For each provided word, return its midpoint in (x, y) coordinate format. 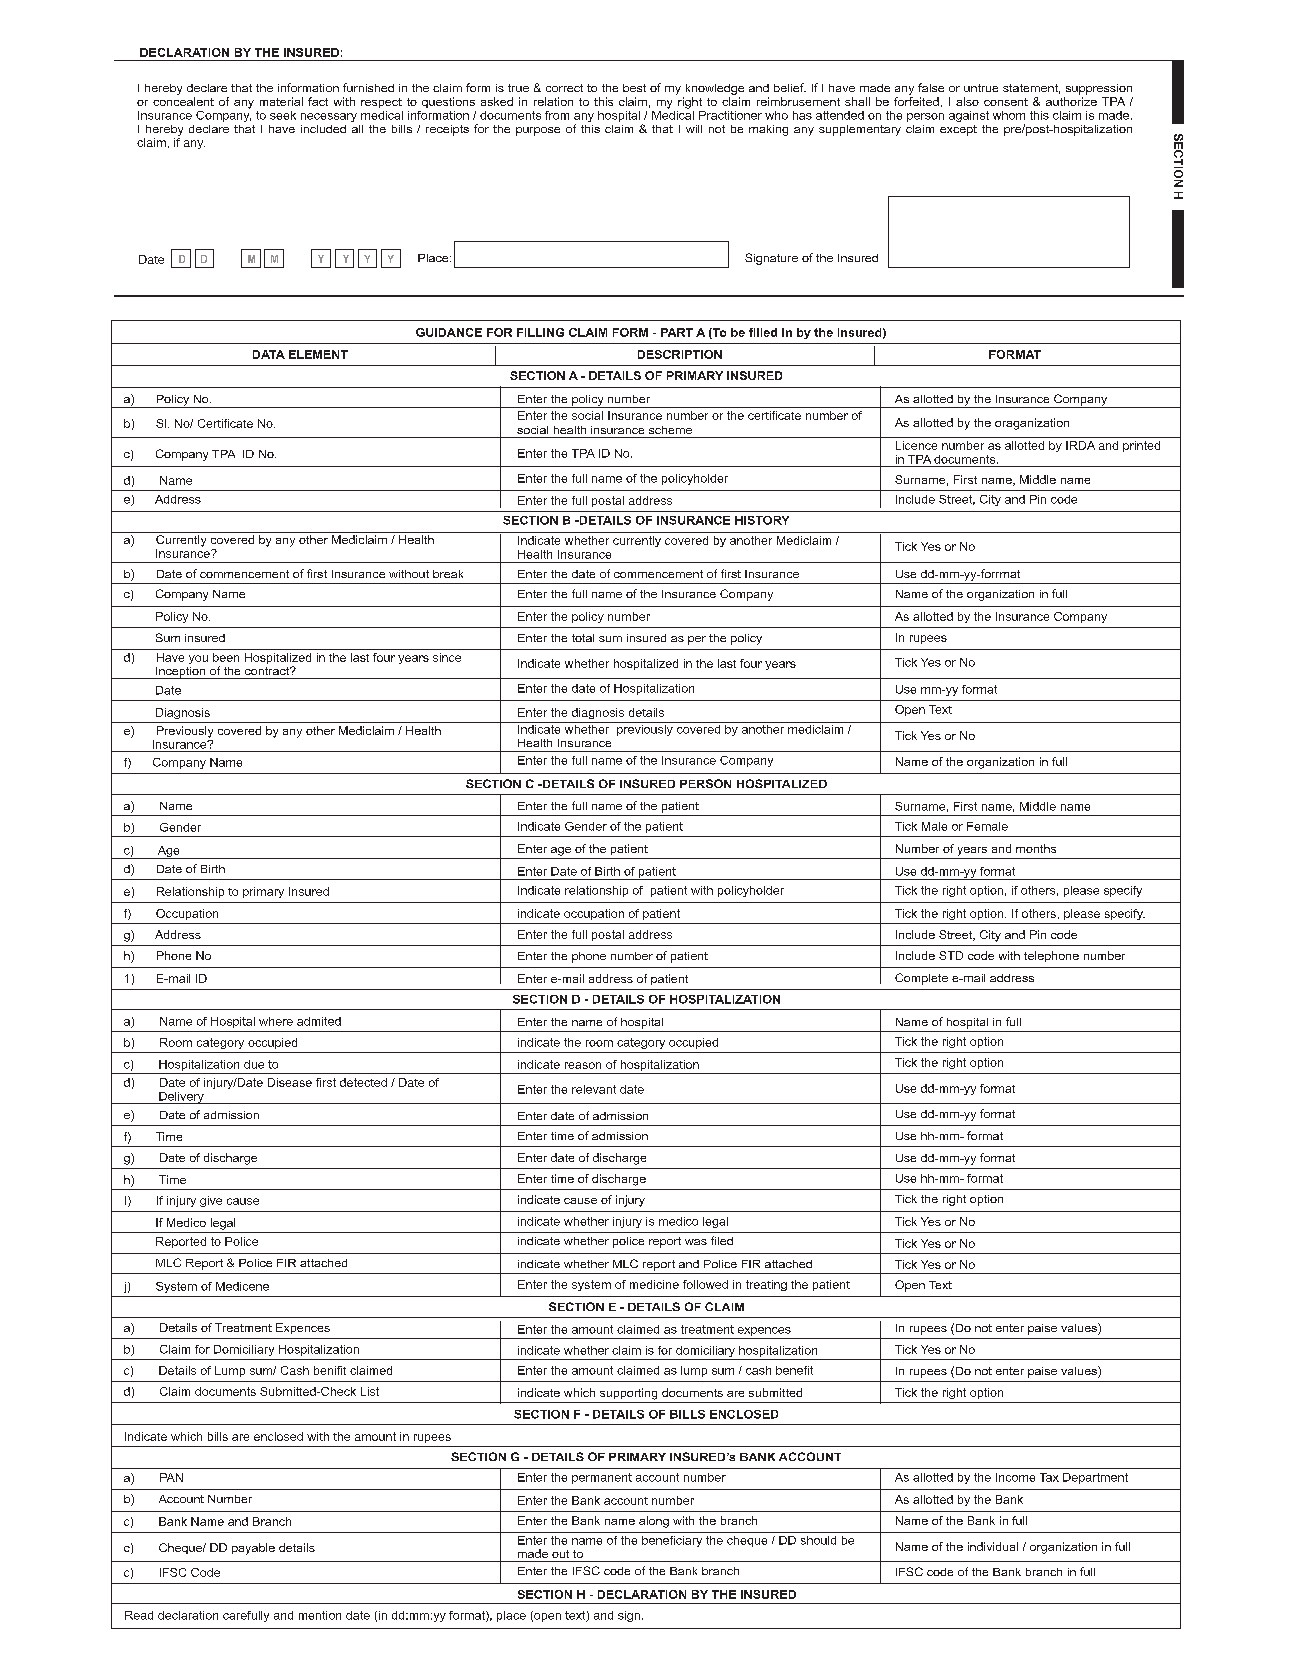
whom (1009, 115)
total (583, 638)
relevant (594, 1089)
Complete (921, 979)
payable (253, 1549)
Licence (916, 445)
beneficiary (672, 1541)
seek (283, 115)
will (694, 129)
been (226, 657)
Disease (290, 1082)
